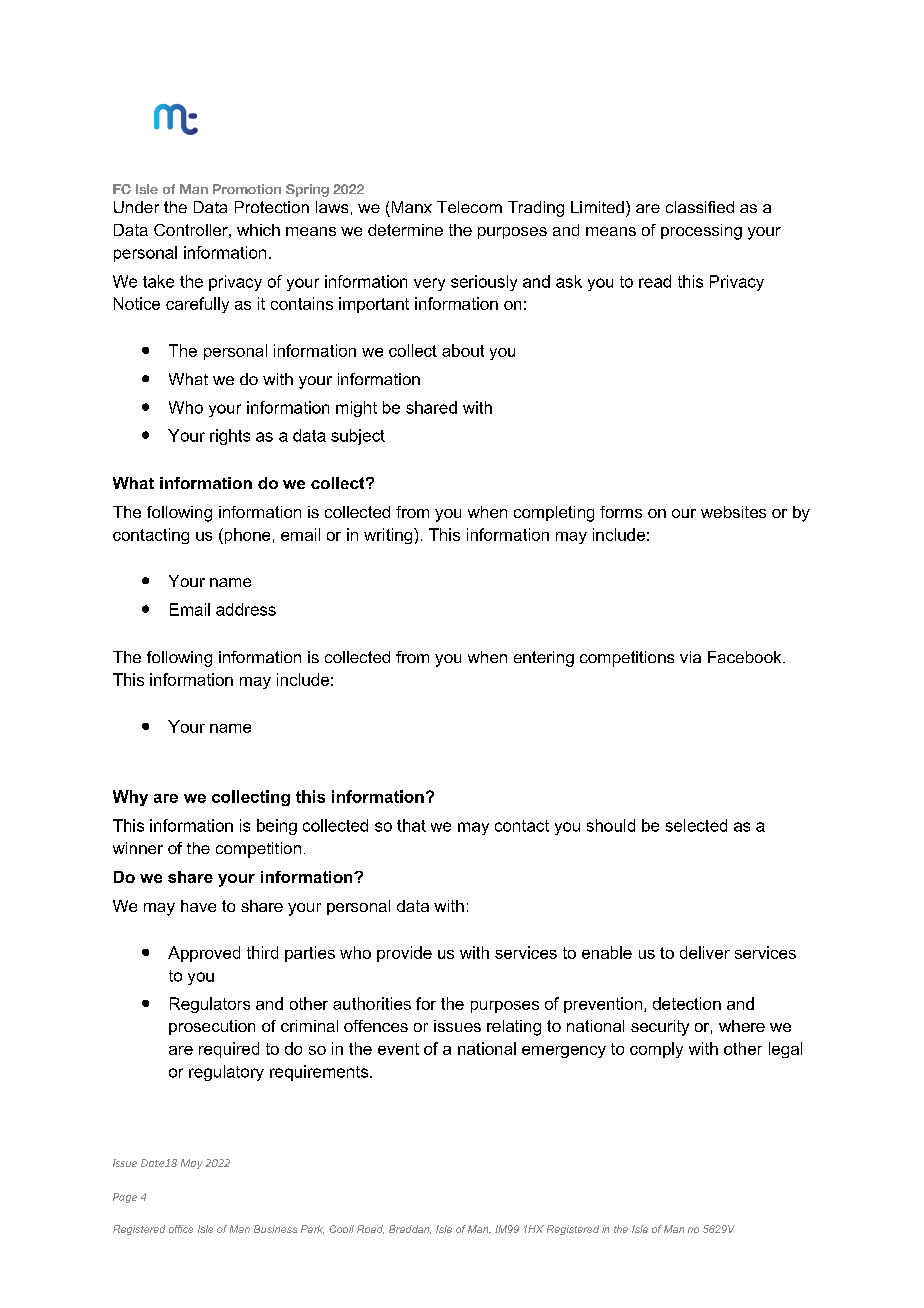 The image size is (924, 1308). I want to click on processing, so click(701, 232).
